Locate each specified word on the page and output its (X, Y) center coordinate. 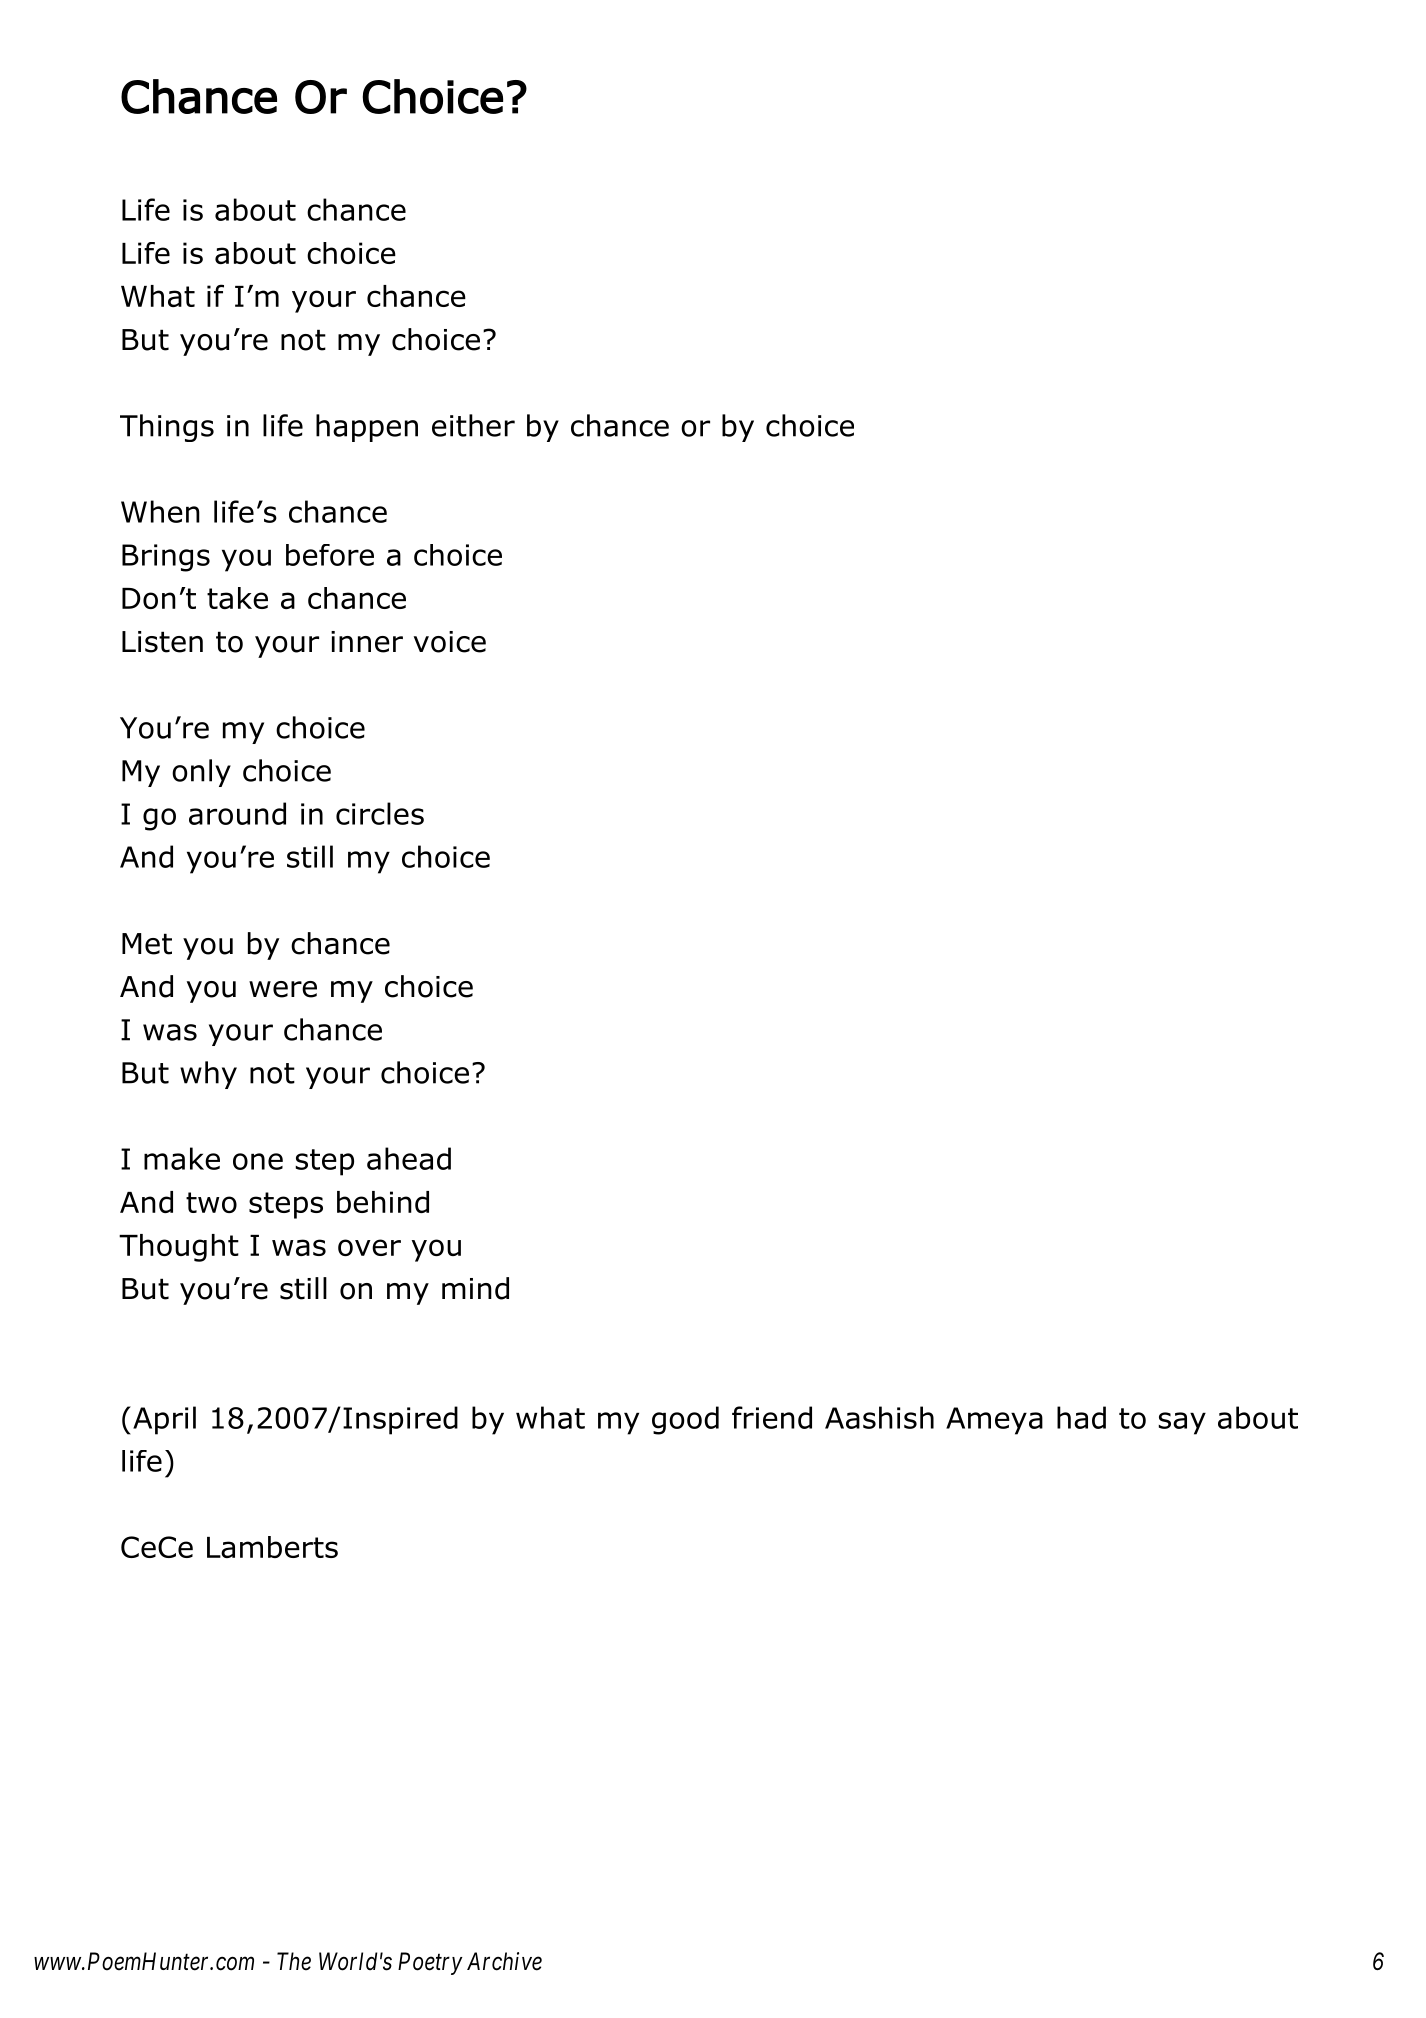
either (473, 425)
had (1081, 1417)
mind (475, 1288)
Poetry (430, 1963)
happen (367, 428)
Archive (504, 1961)
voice (450, 642)
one (258, 1161)
